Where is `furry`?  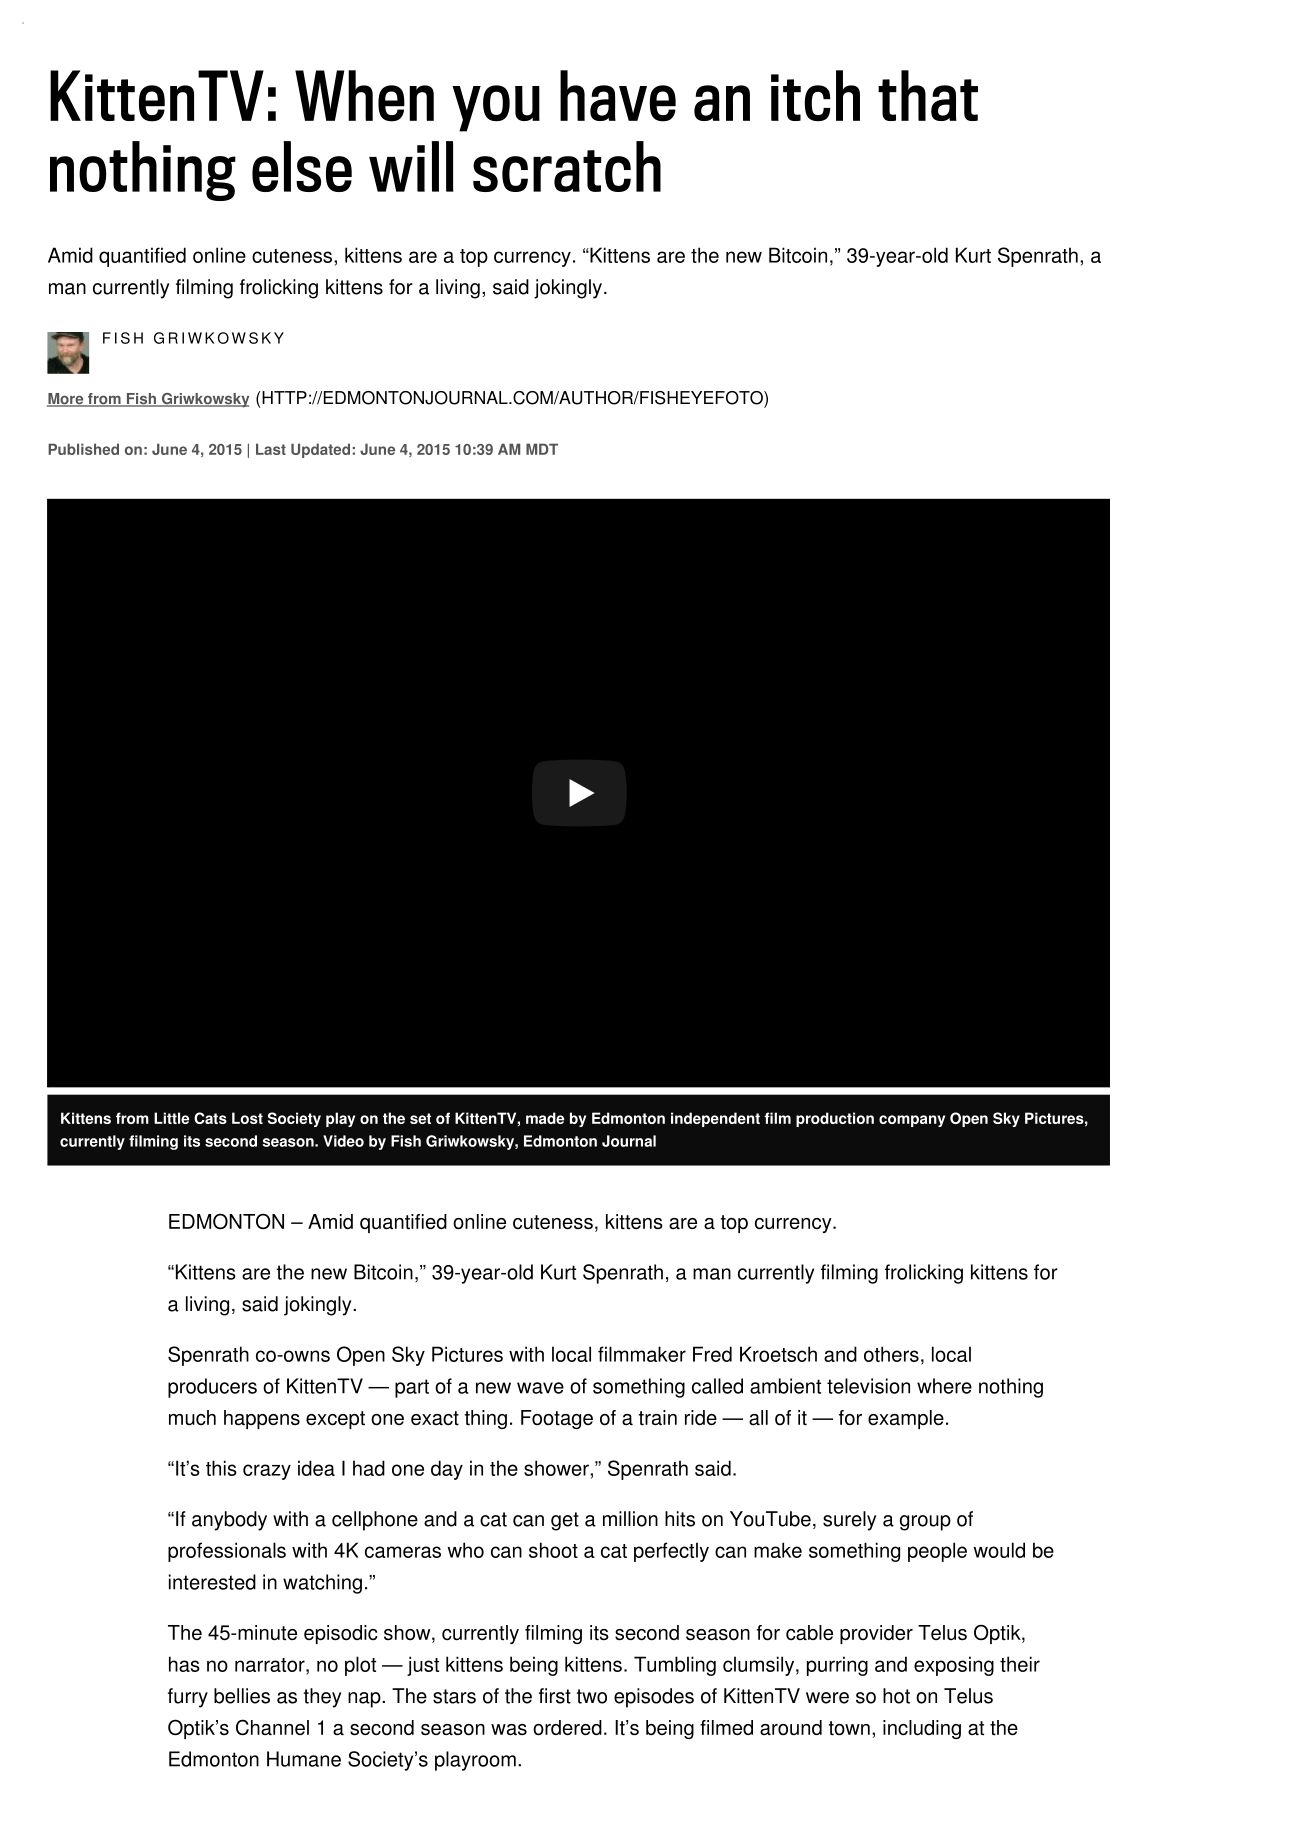 furry is located at coordinates (188, 1698).
